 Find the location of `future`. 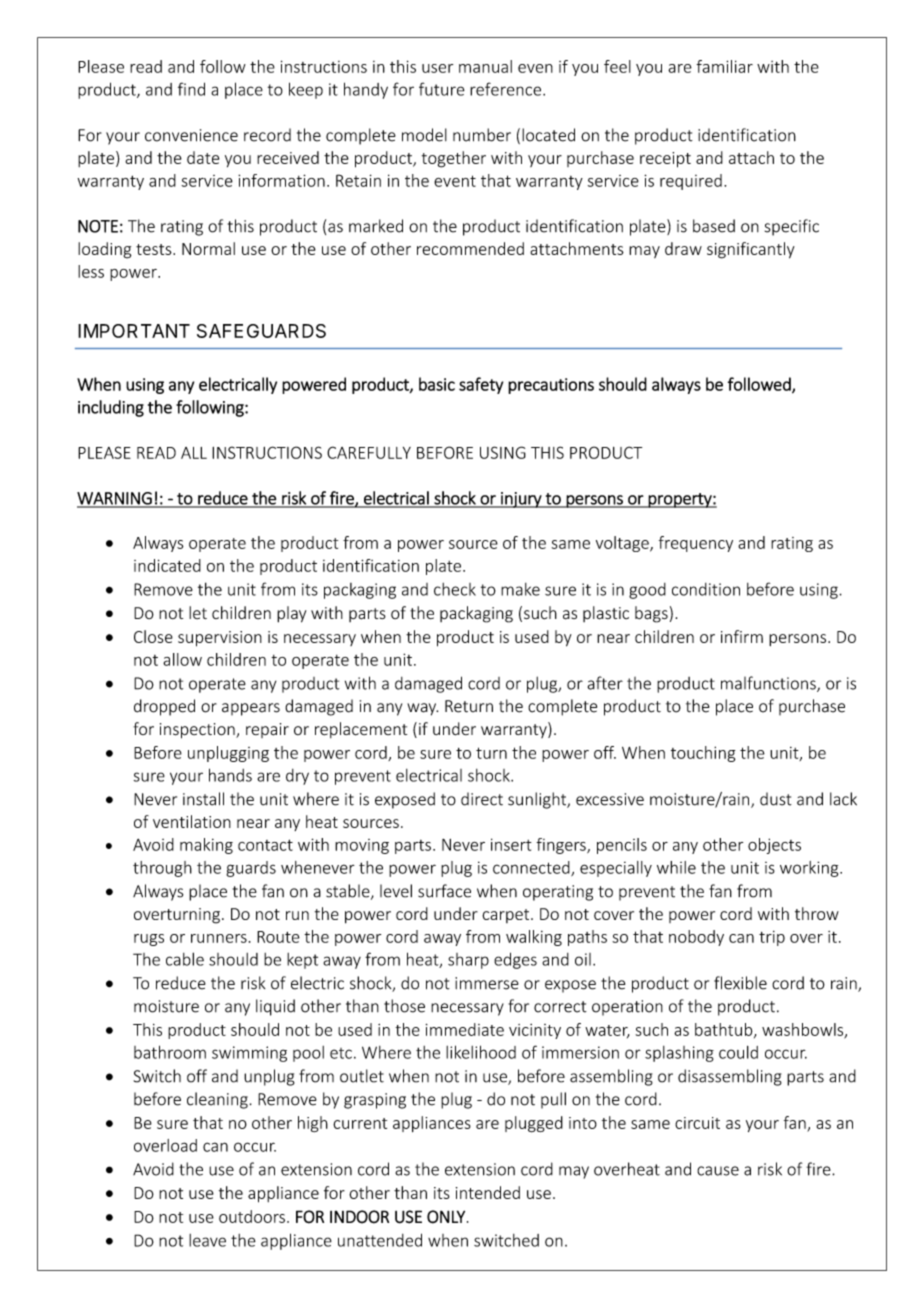

future is located at coordinates (442, 89).
